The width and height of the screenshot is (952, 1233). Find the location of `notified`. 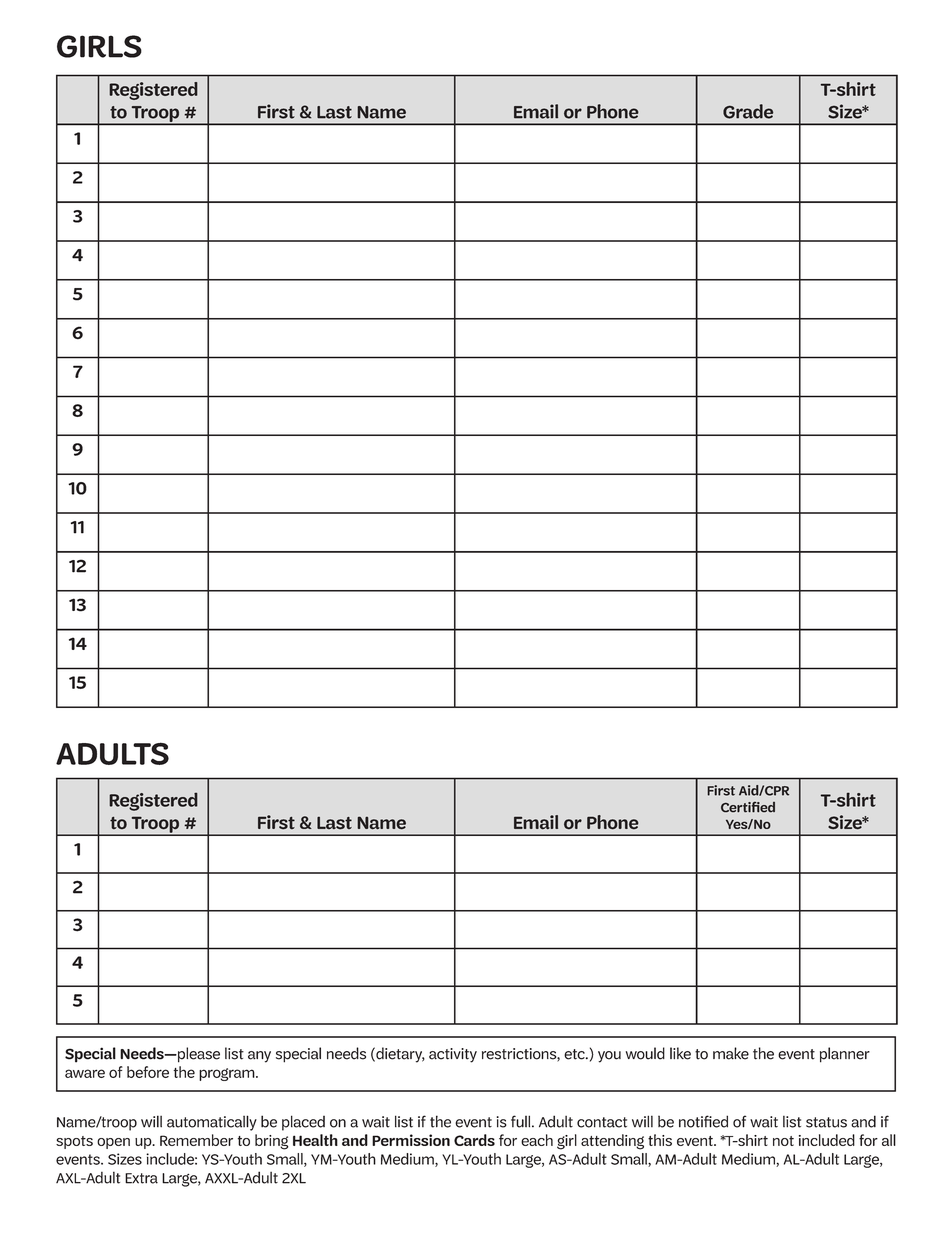

notified is located at coordinates (703, 1121).
